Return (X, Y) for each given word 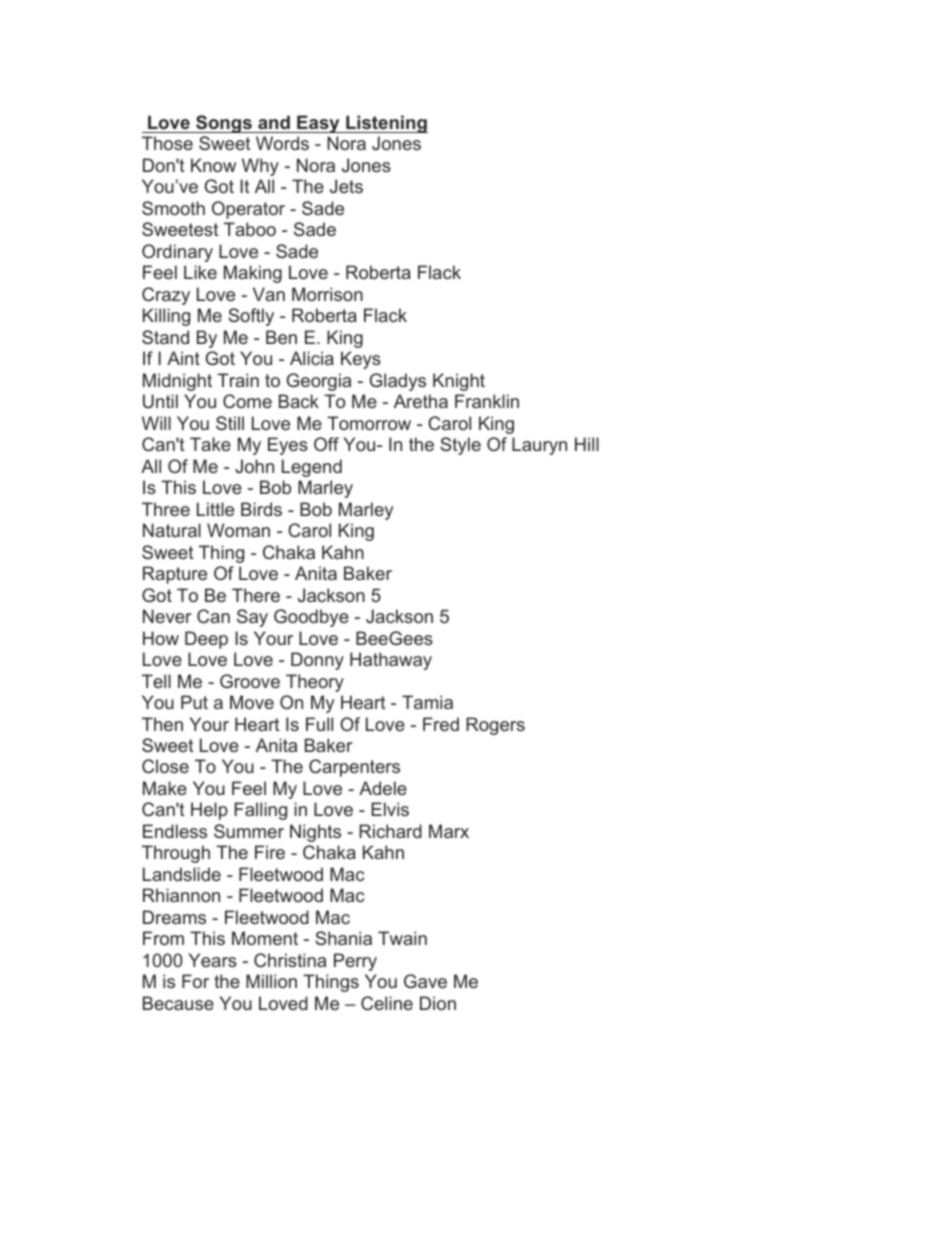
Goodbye (311, 618)
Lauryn (539, 446)
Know (213, 165)
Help (209, 811)
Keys (361, 360)
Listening (386, 124)
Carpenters (354, 768)
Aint (183, 358)
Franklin (487, 401)
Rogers (495, 726)
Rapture (175, 575)
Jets (346, 186)
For (195, 981)
